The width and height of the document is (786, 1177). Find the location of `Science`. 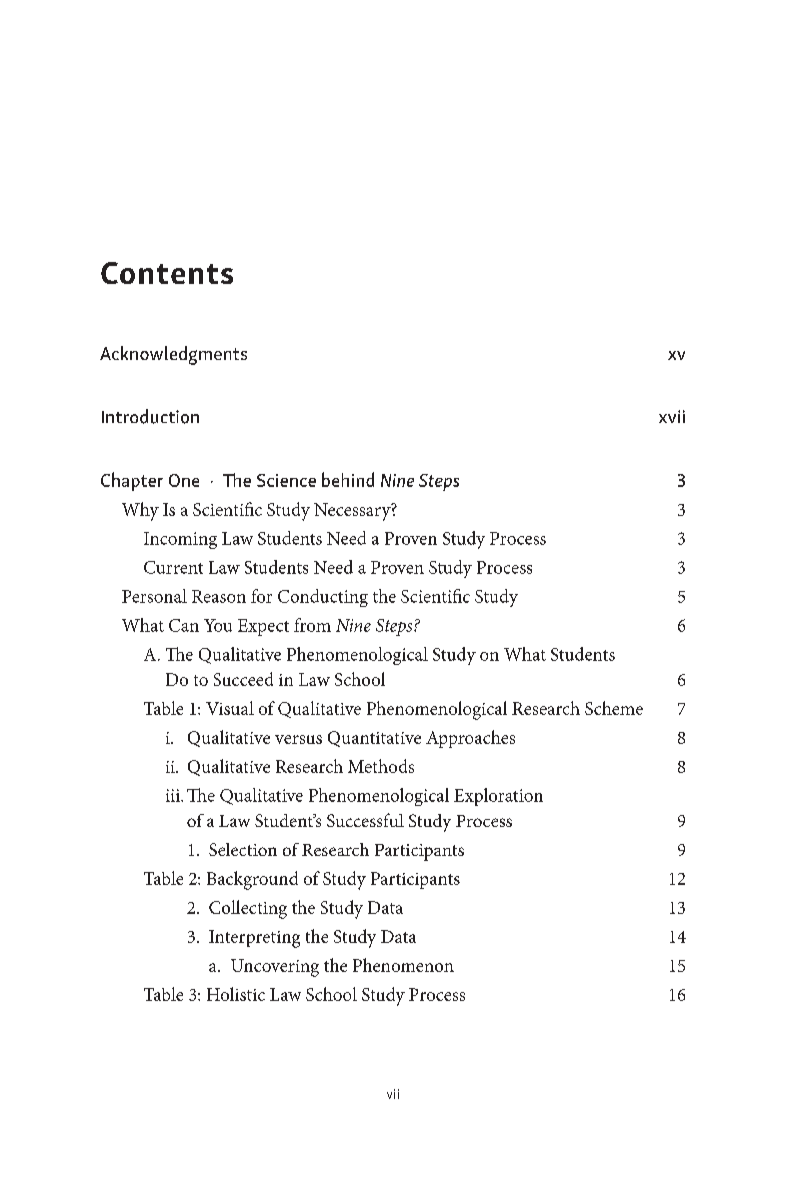

Science is located at coordinates (286, 480).
